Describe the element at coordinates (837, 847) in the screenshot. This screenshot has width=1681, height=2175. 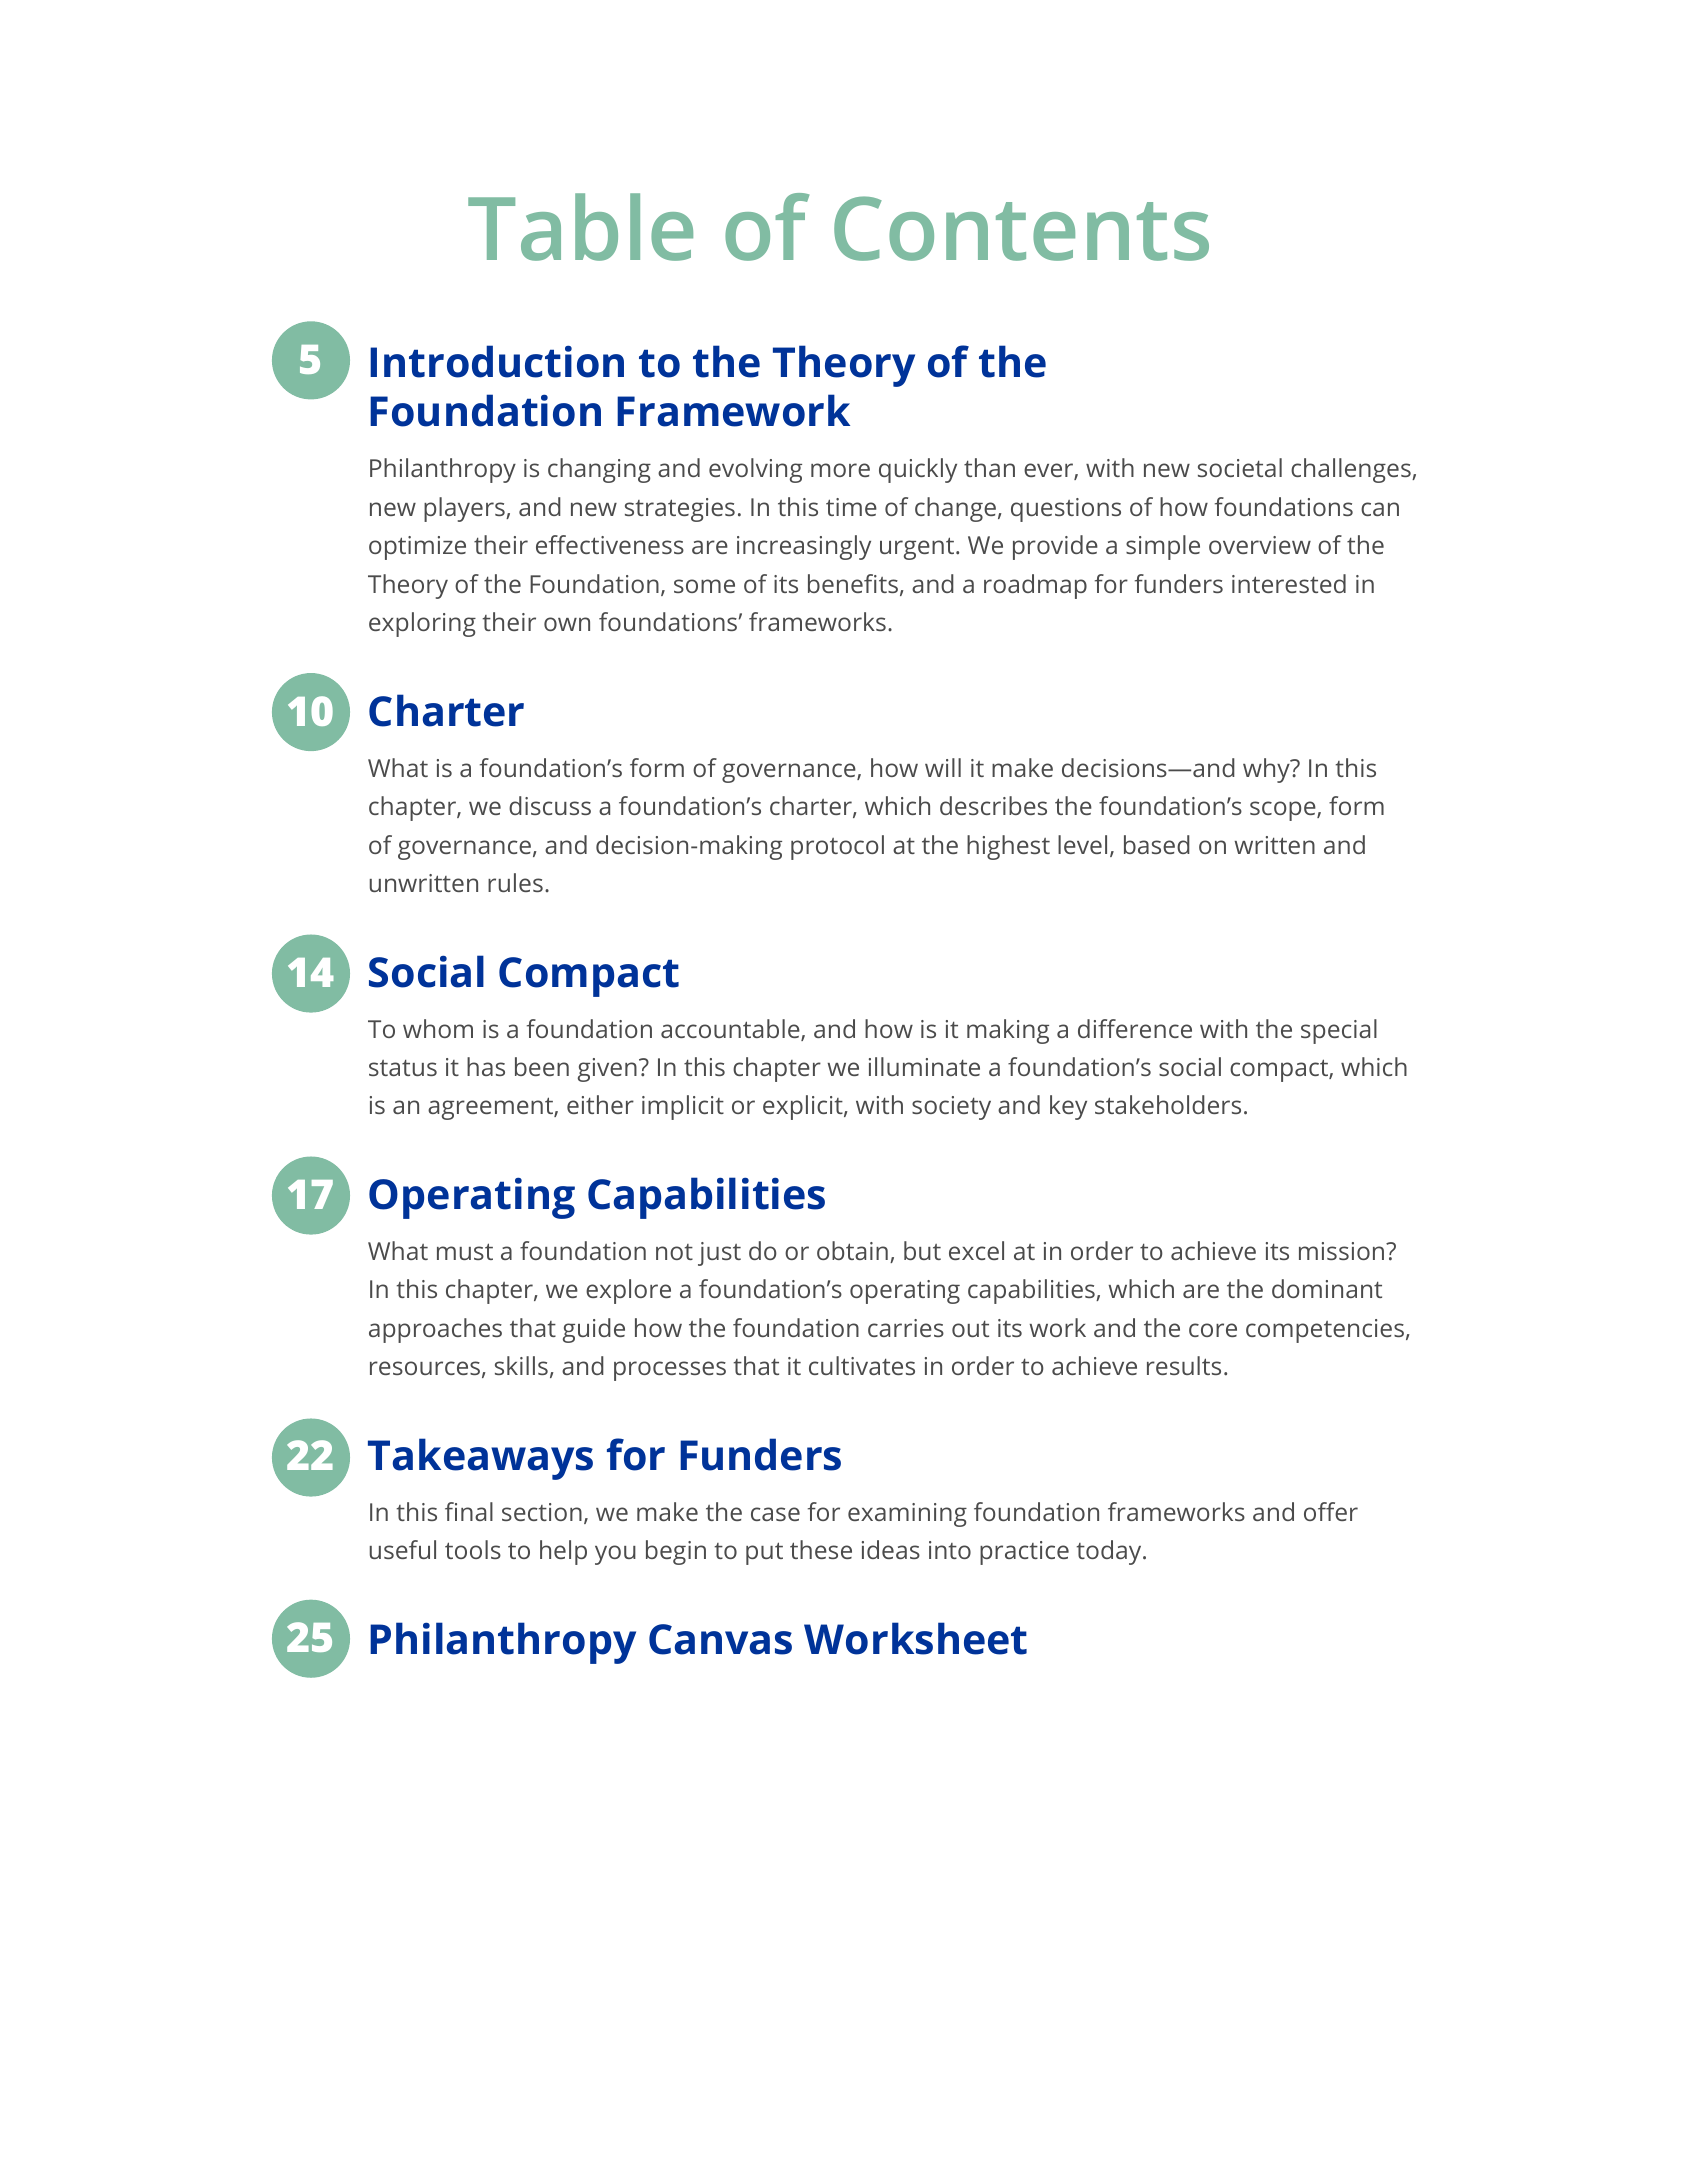
I see `protocol` at that location.
